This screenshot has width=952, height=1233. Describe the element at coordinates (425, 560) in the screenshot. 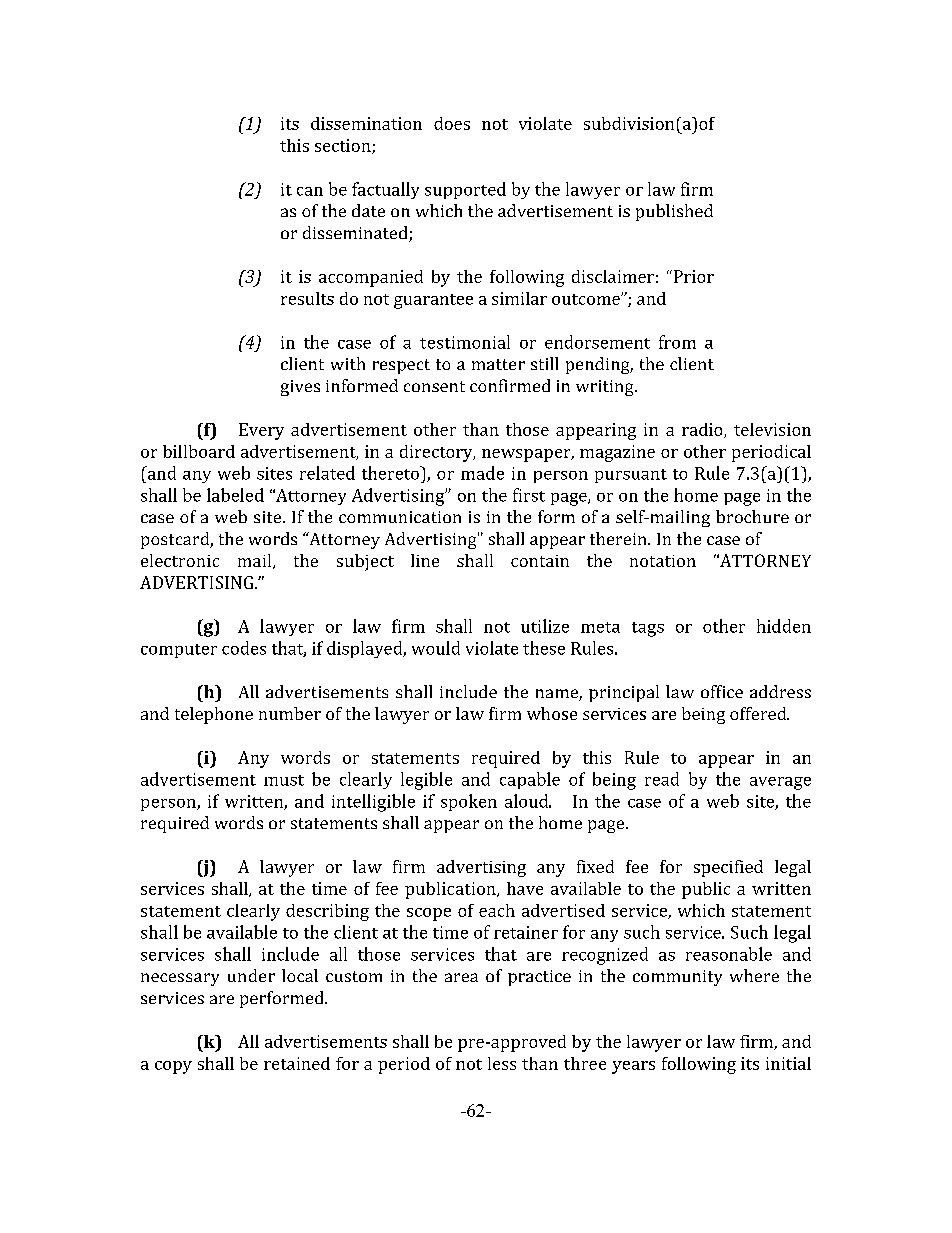

I see `line` at that location.
